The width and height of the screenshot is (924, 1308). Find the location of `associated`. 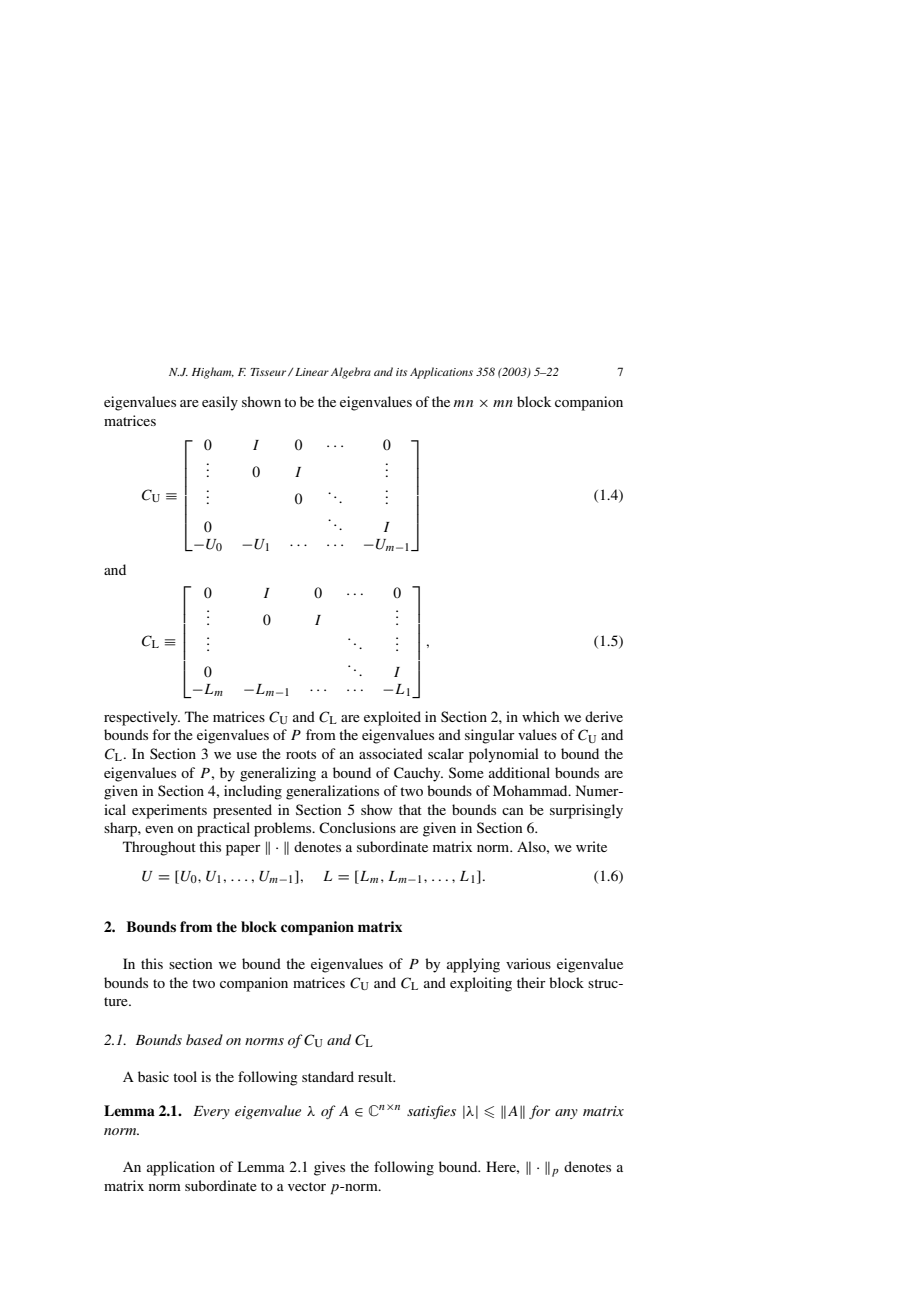

associated is located at coordinates (391, 753).
